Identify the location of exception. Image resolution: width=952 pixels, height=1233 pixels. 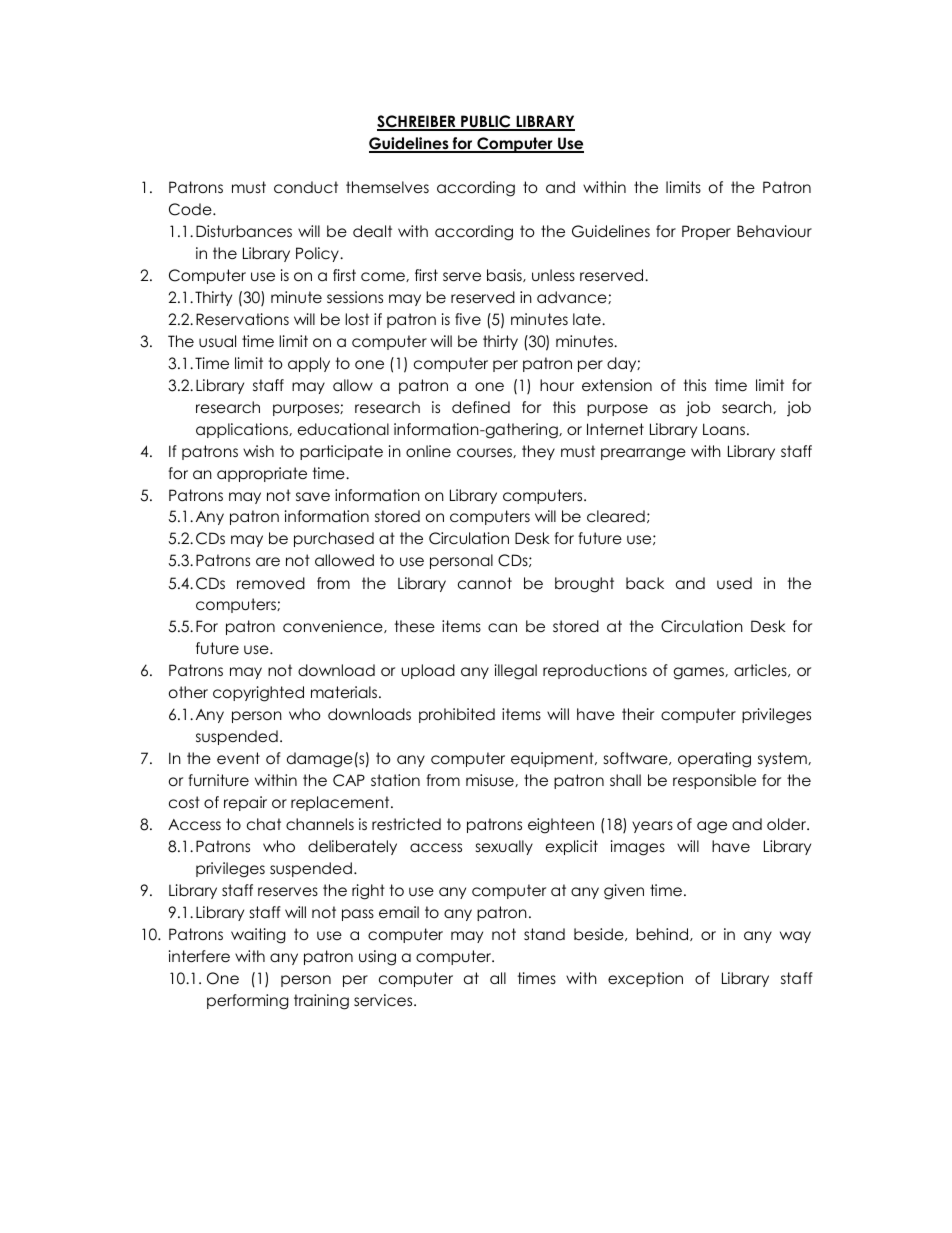
(645, 979).
